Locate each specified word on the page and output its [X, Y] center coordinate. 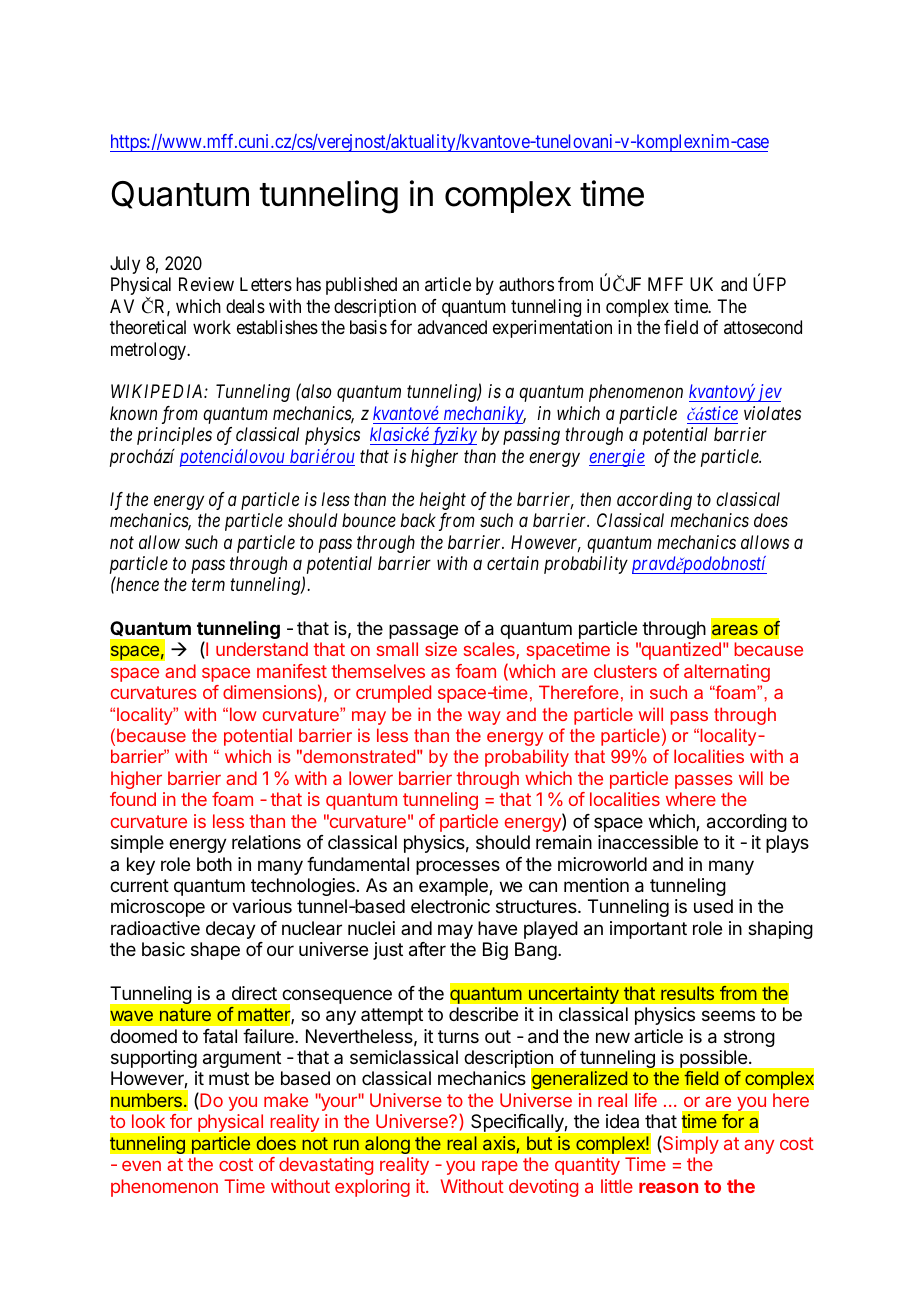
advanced [452, 327]
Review [206, 284]
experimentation [552, 329]
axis [500, 1144]
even [141, 1166]
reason [668, 1188]
